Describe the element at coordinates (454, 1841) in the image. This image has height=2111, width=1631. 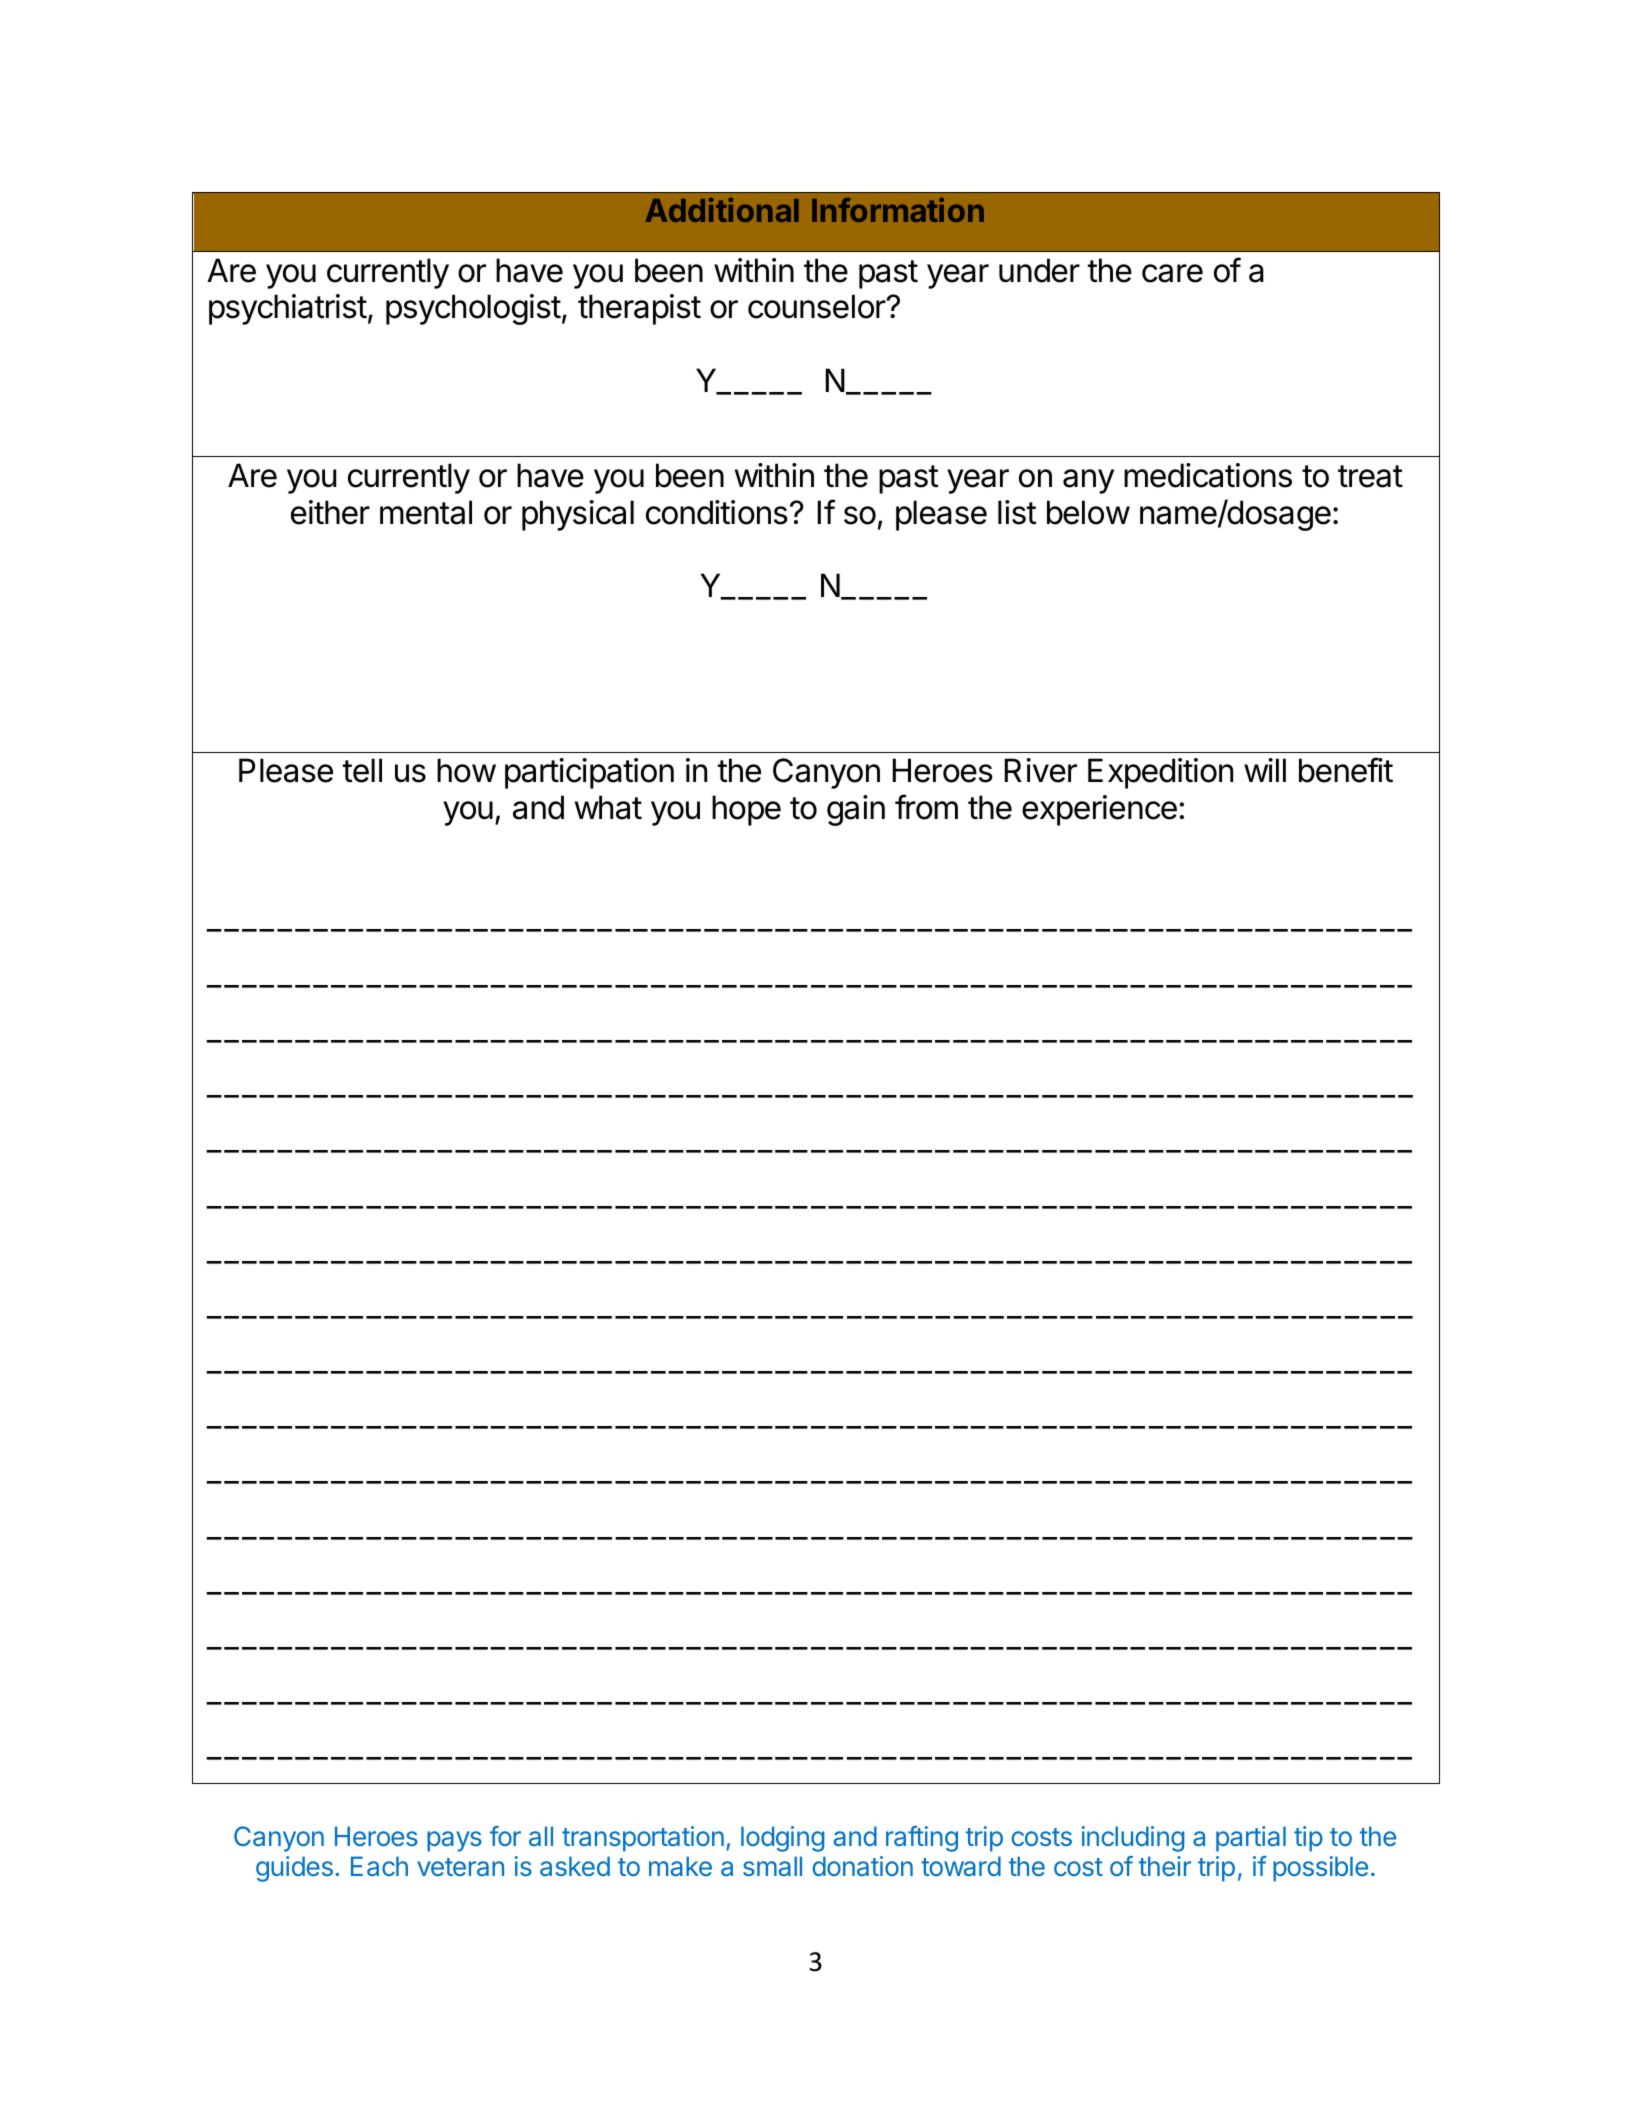
I see `pays` at that location.
